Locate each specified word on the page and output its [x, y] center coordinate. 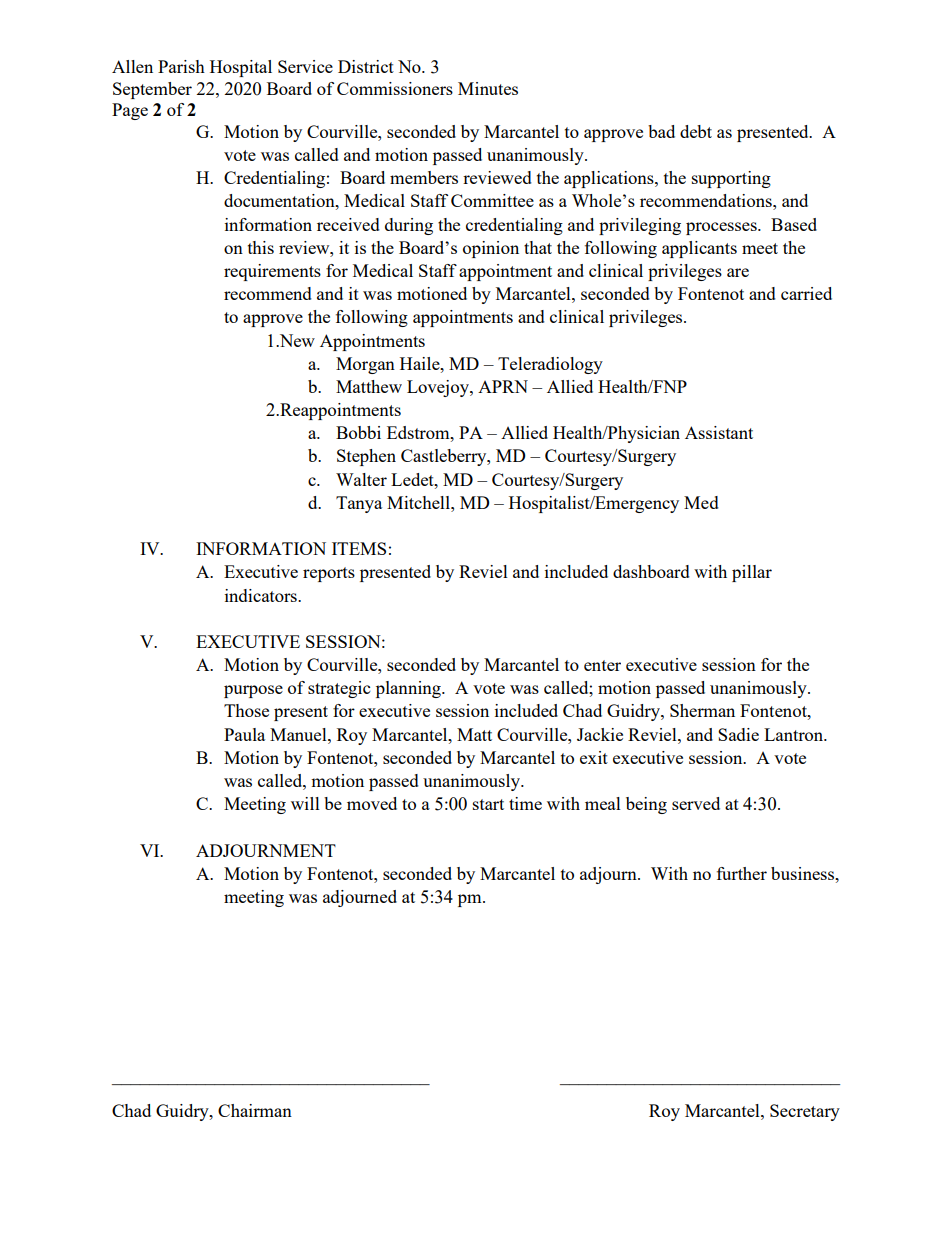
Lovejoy [439, 388]
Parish [181, 66]
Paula [244, 734]
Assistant [719, 432]
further [742, 873]
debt [696, 131]
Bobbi [358, 432]
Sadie [738, 734]
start [488, 804]
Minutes [488, 88]
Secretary [805, 1112]
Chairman [255, 1110]
